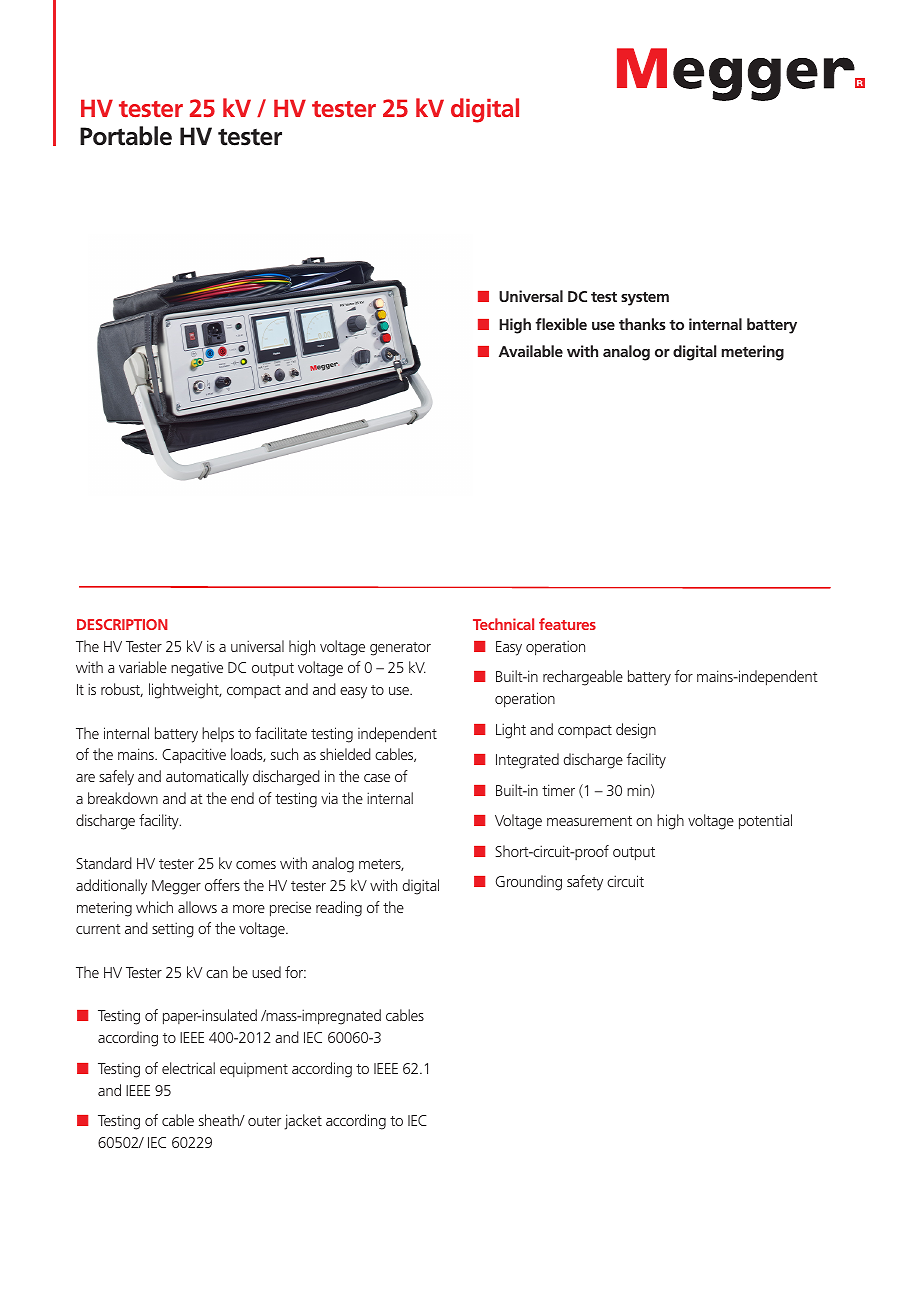 The height and width of the screenshot is (1308, 924). Describe the element at coordinates (303, 1122) in the screenshot. I see `jacket` at that location.
